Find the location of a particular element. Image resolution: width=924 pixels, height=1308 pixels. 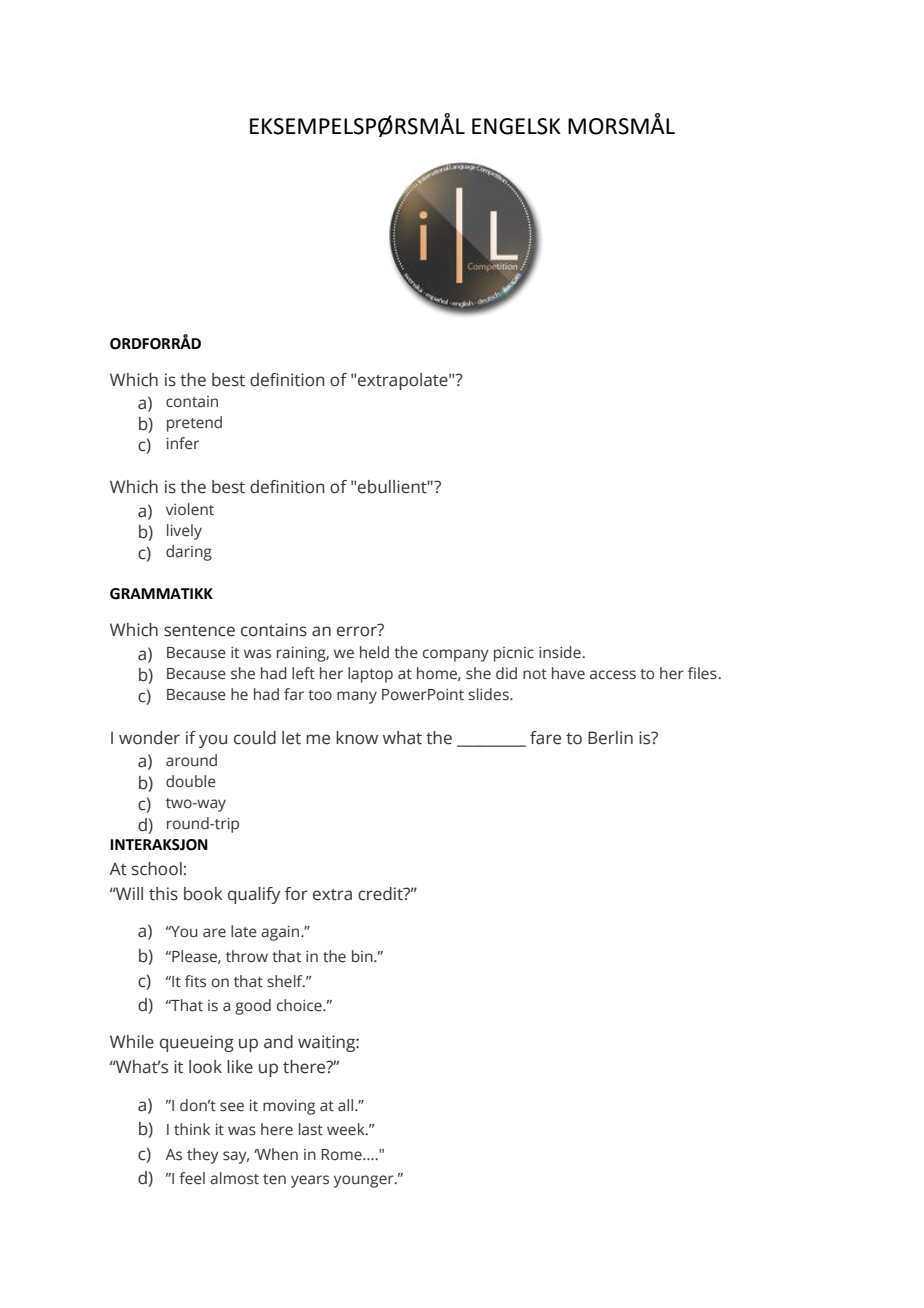

access is located at coordinates (613, 675).
